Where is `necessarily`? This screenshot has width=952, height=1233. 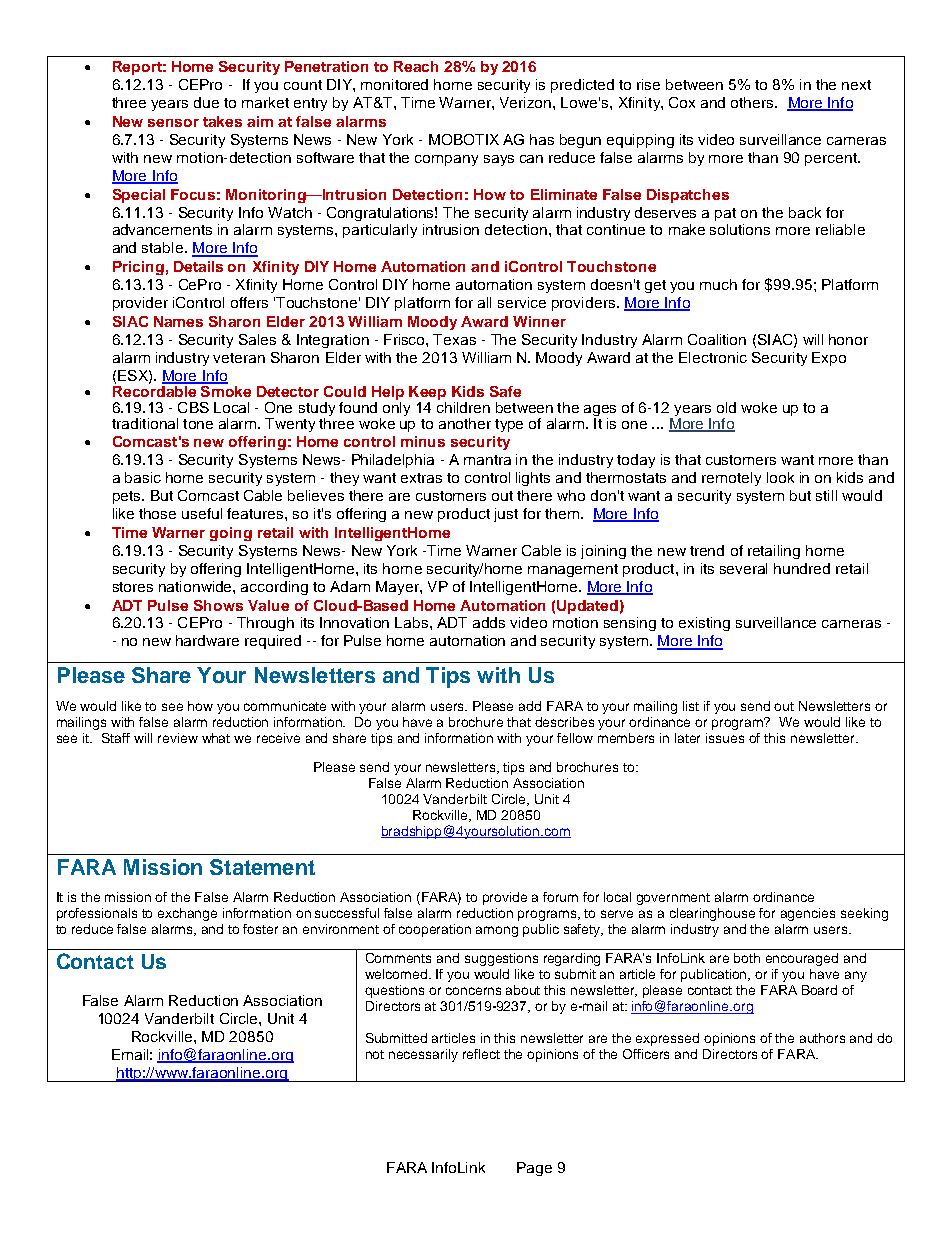 necessarily is located at coordinates (423, 1055).
